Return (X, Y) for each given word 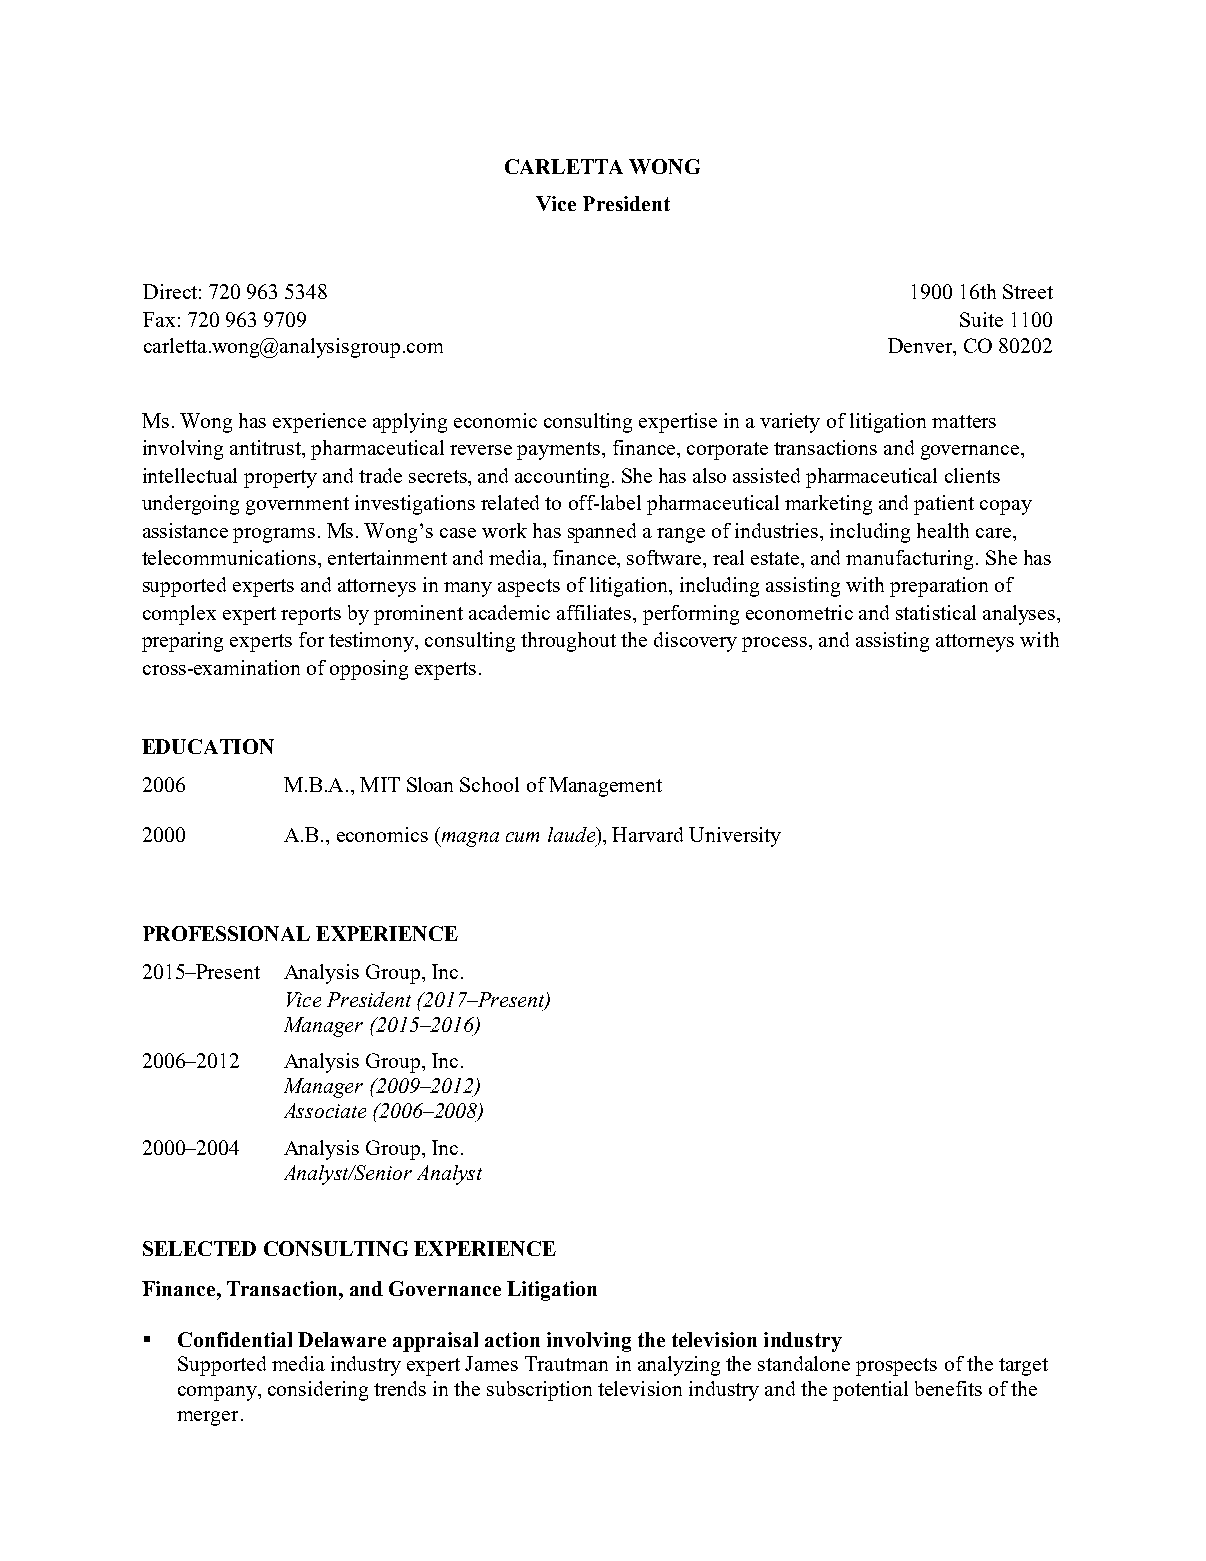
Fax (159, 319)
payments (560, 451)
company (218, 1393)
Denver (921, 347)
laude (572, 834)
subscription (539, 1391)
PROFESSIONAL (226, 933)
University (735, 837)
